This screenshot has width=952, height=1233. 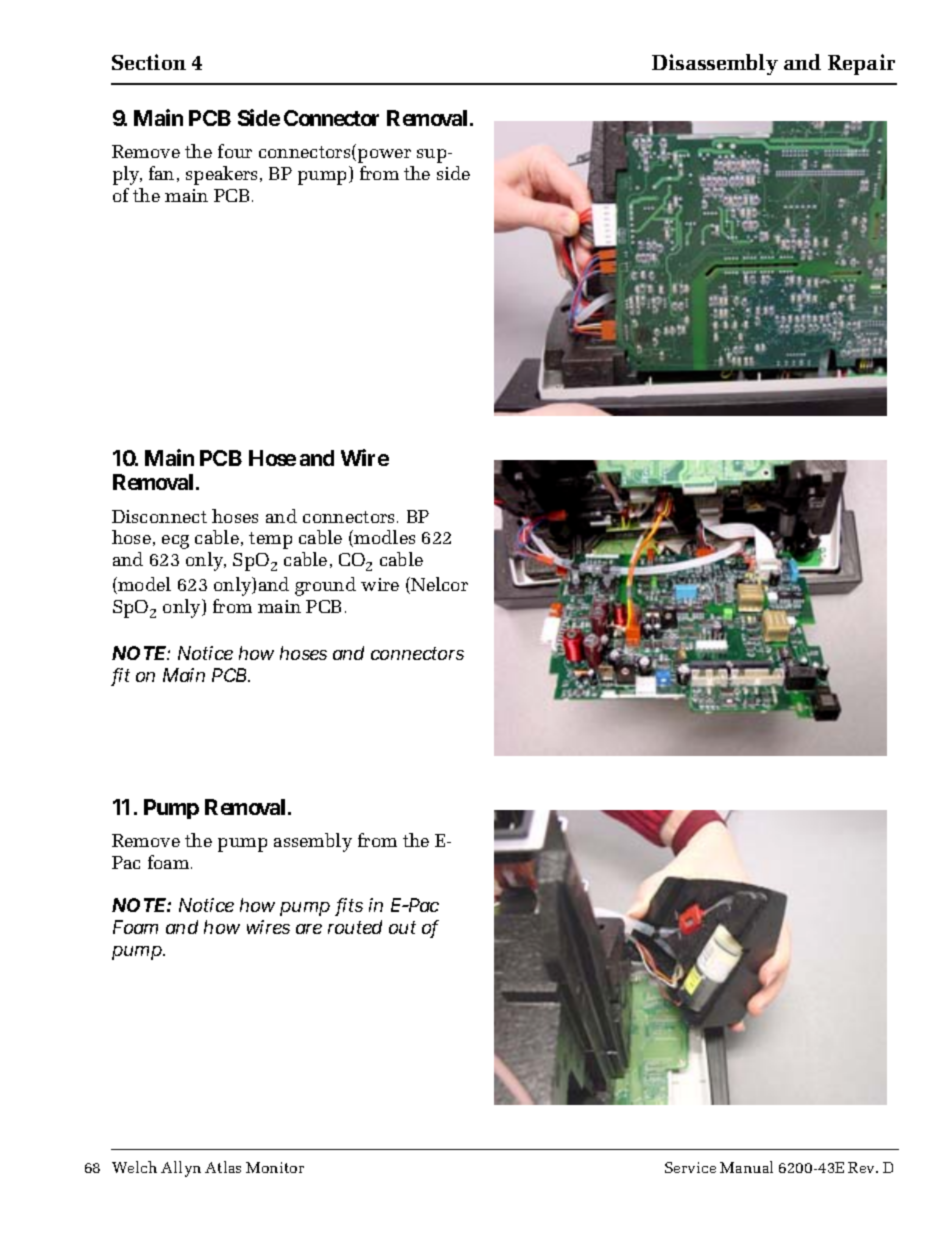 I want to click on fits, so click(x=349, y=907).
